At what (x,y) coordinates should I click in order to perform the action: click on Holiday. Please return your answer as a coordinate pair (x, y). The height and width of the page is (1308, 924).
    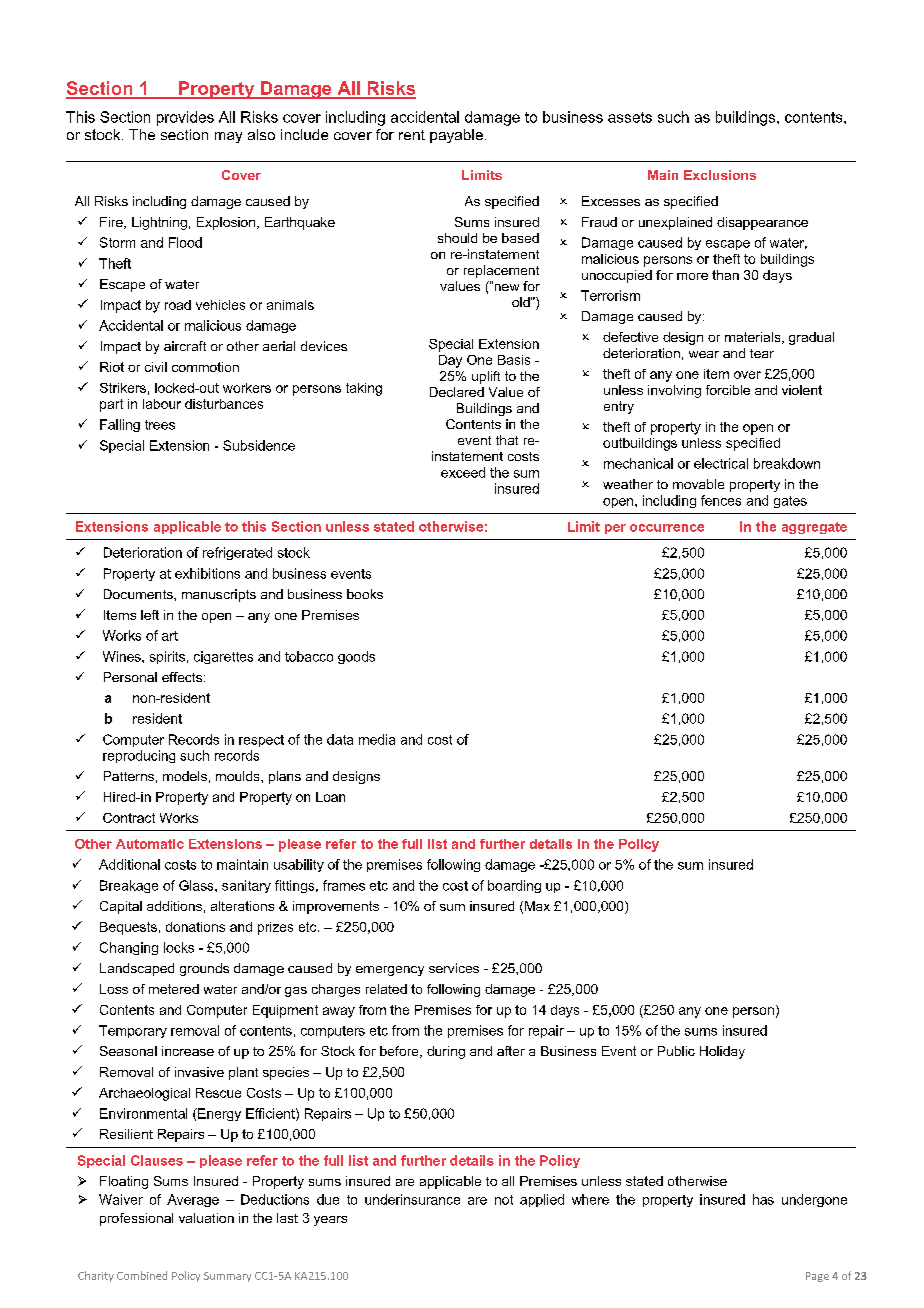
    Looking at the image, I should click on (722, 1052).
